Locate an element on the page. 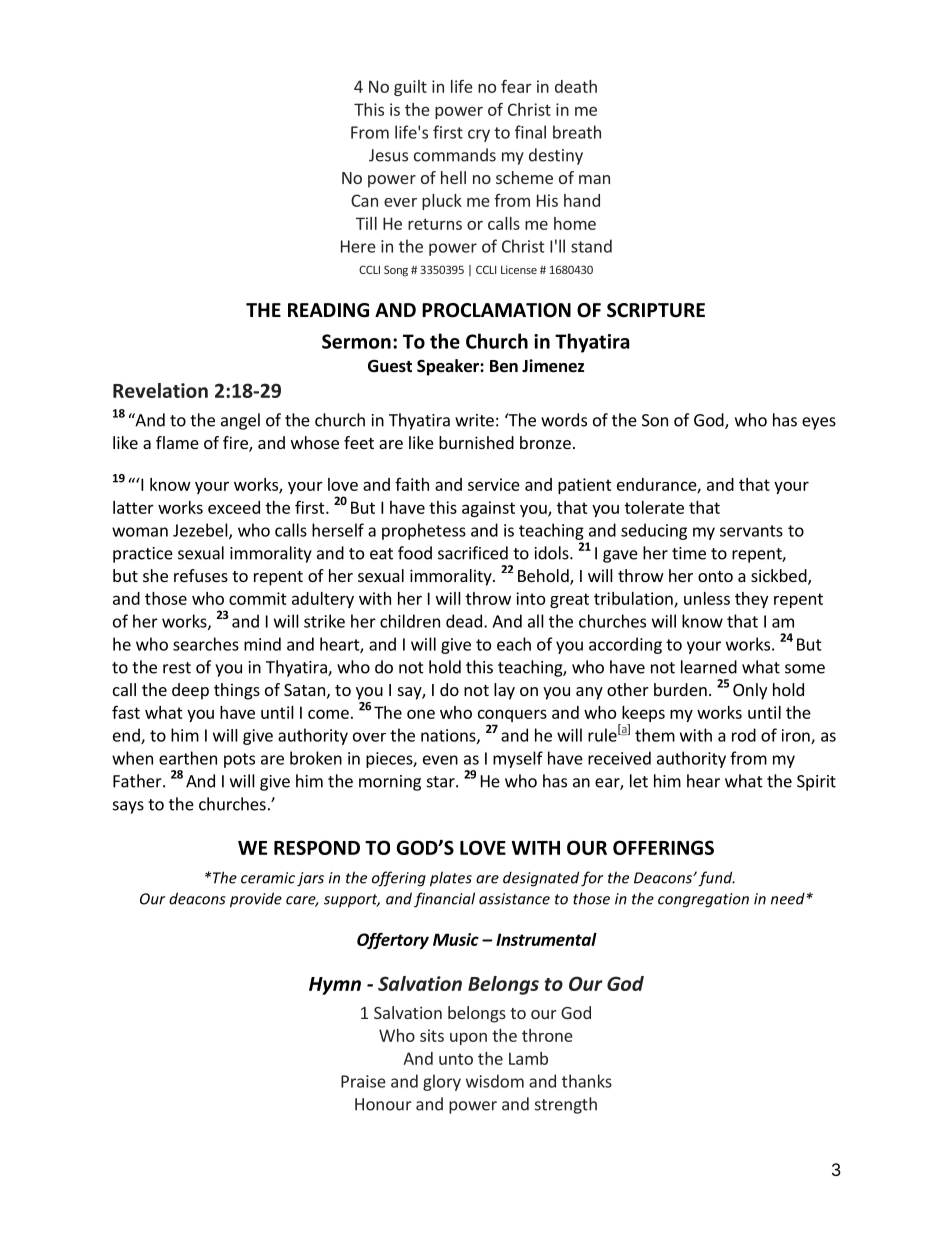 The image size is (952, 1233). Jesus is located at coordinates (388, 155).
